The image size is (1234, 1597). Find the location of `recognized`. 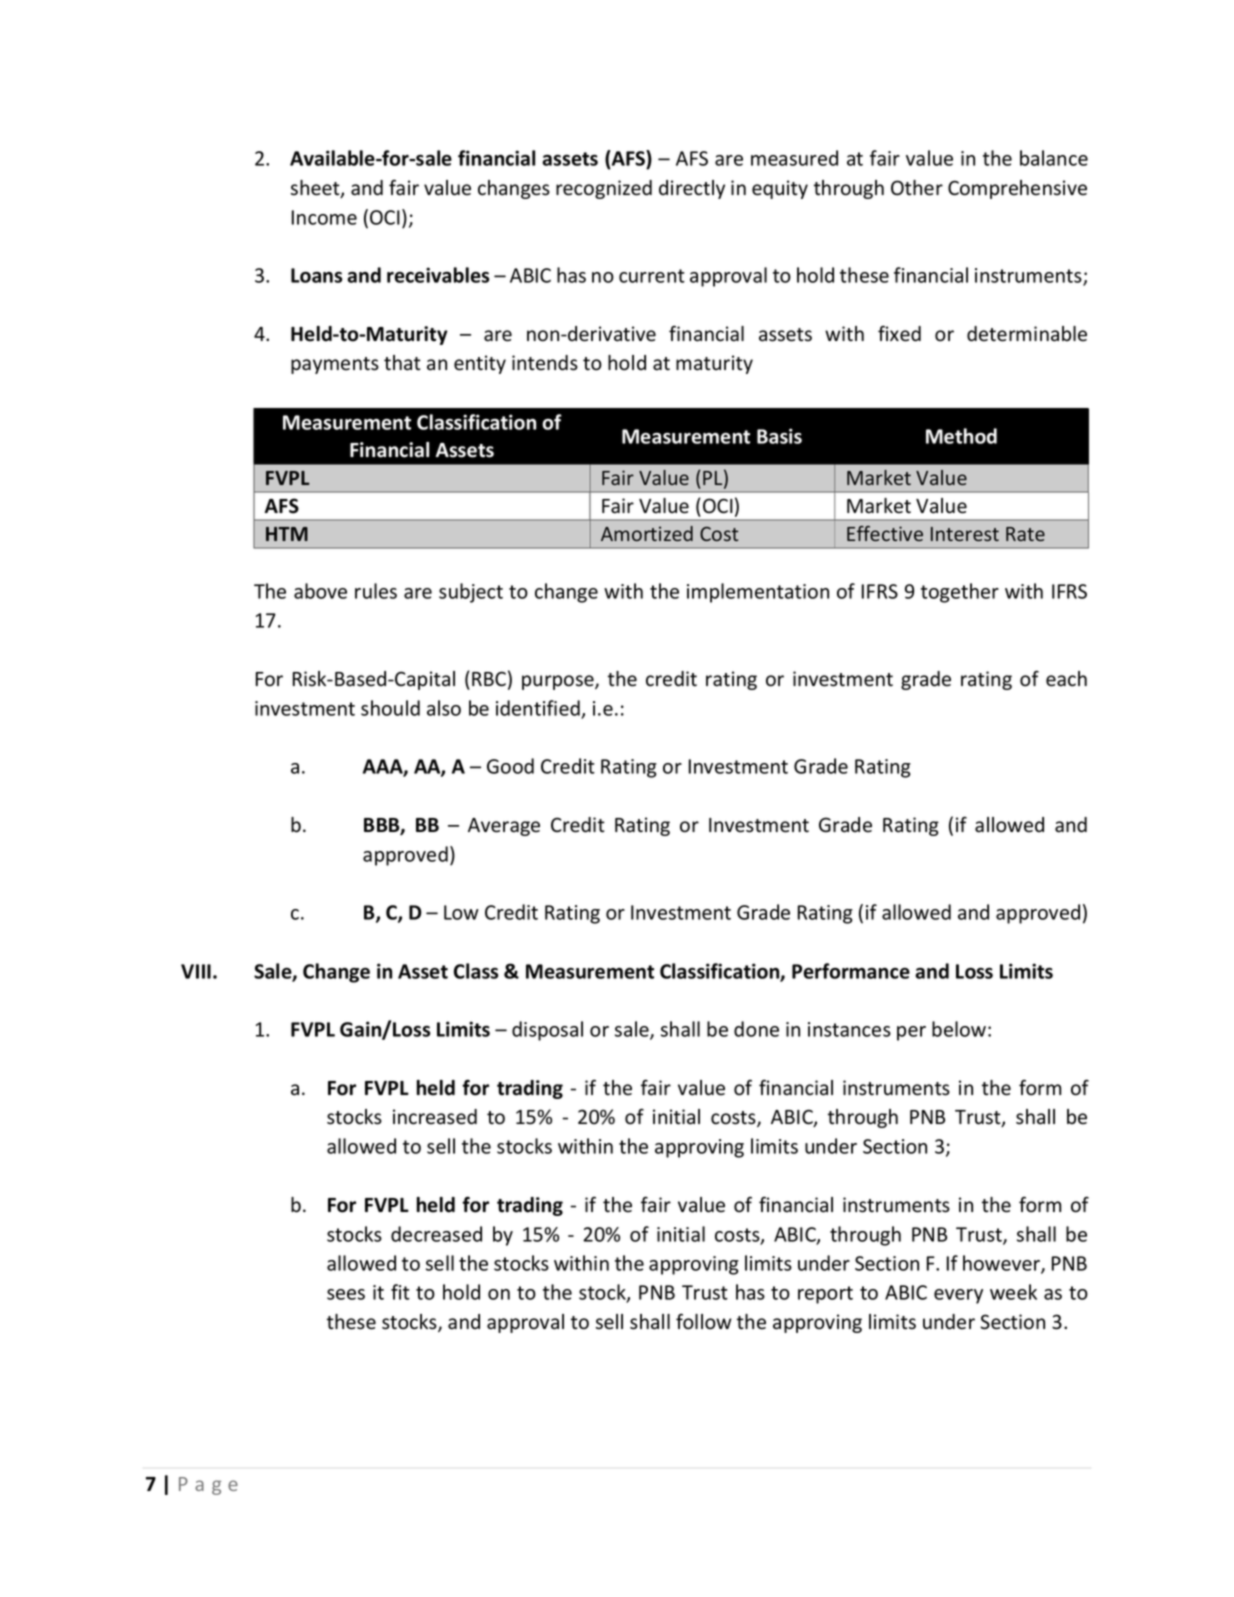

recognized is located at coordinates (604, 189).
